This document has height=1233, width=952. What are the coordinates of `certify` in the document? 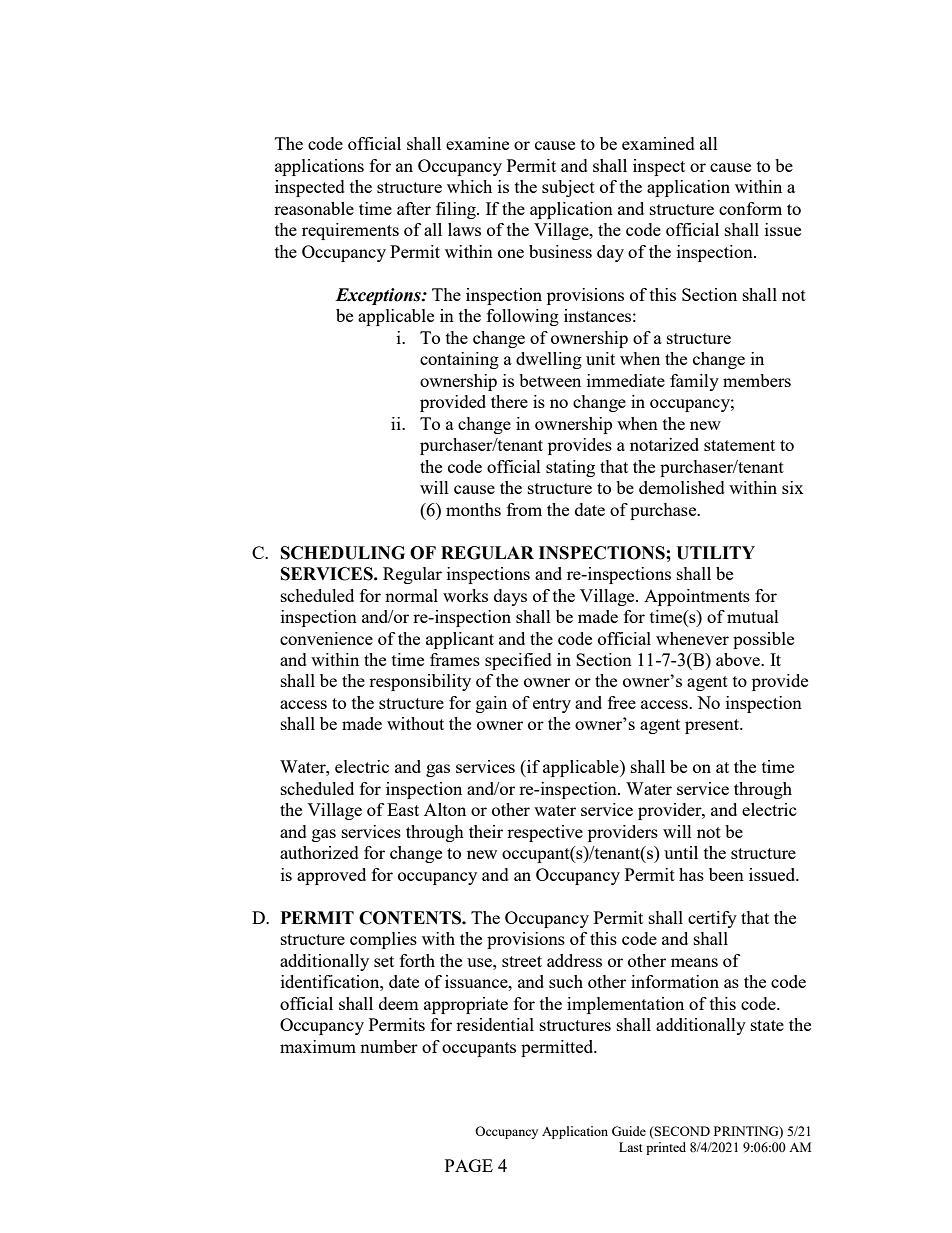 It's located at (712, 919).
